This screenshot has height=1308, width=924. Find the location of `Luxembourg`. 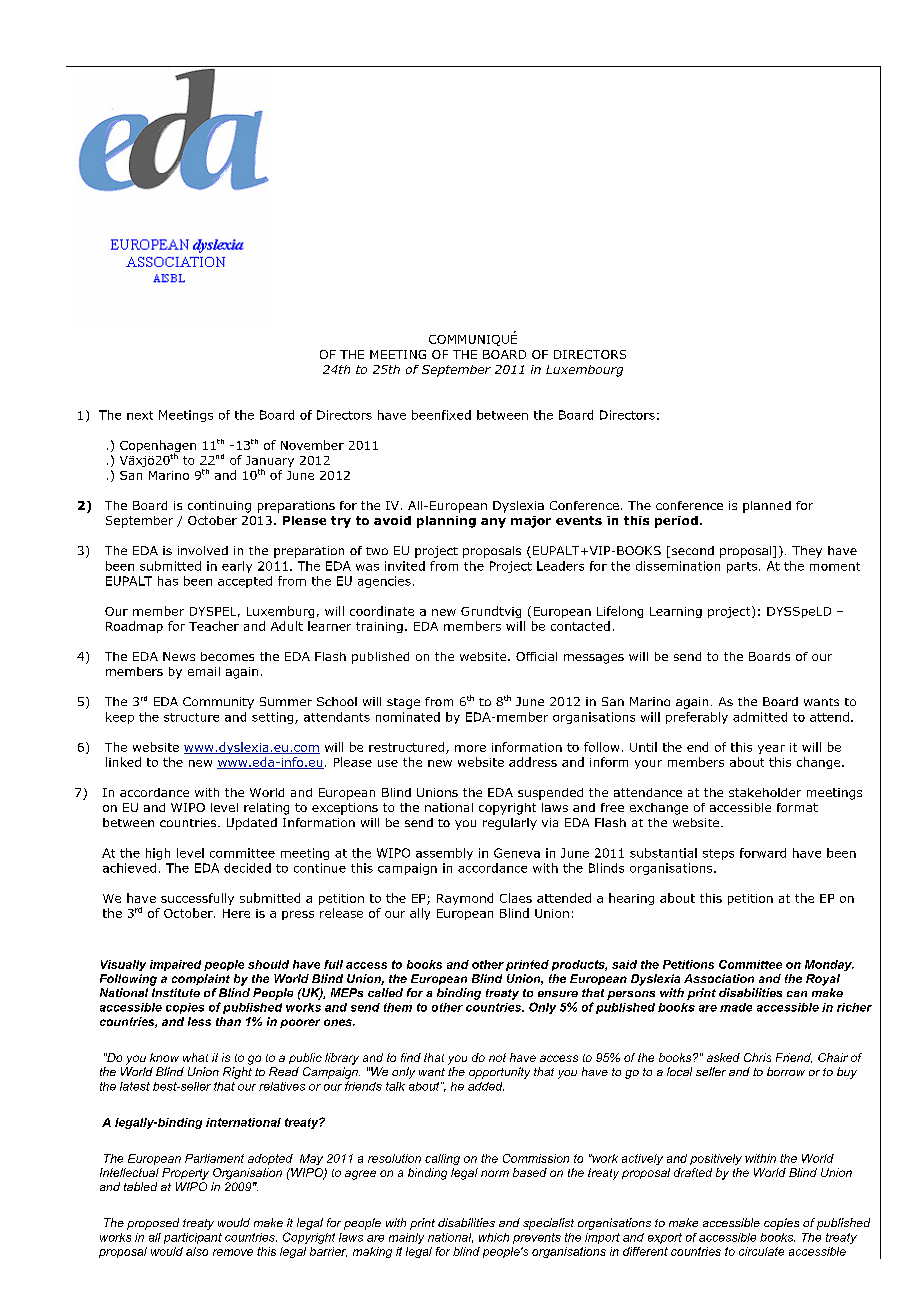

Luxembourg is located at coordinates (584, 371).
